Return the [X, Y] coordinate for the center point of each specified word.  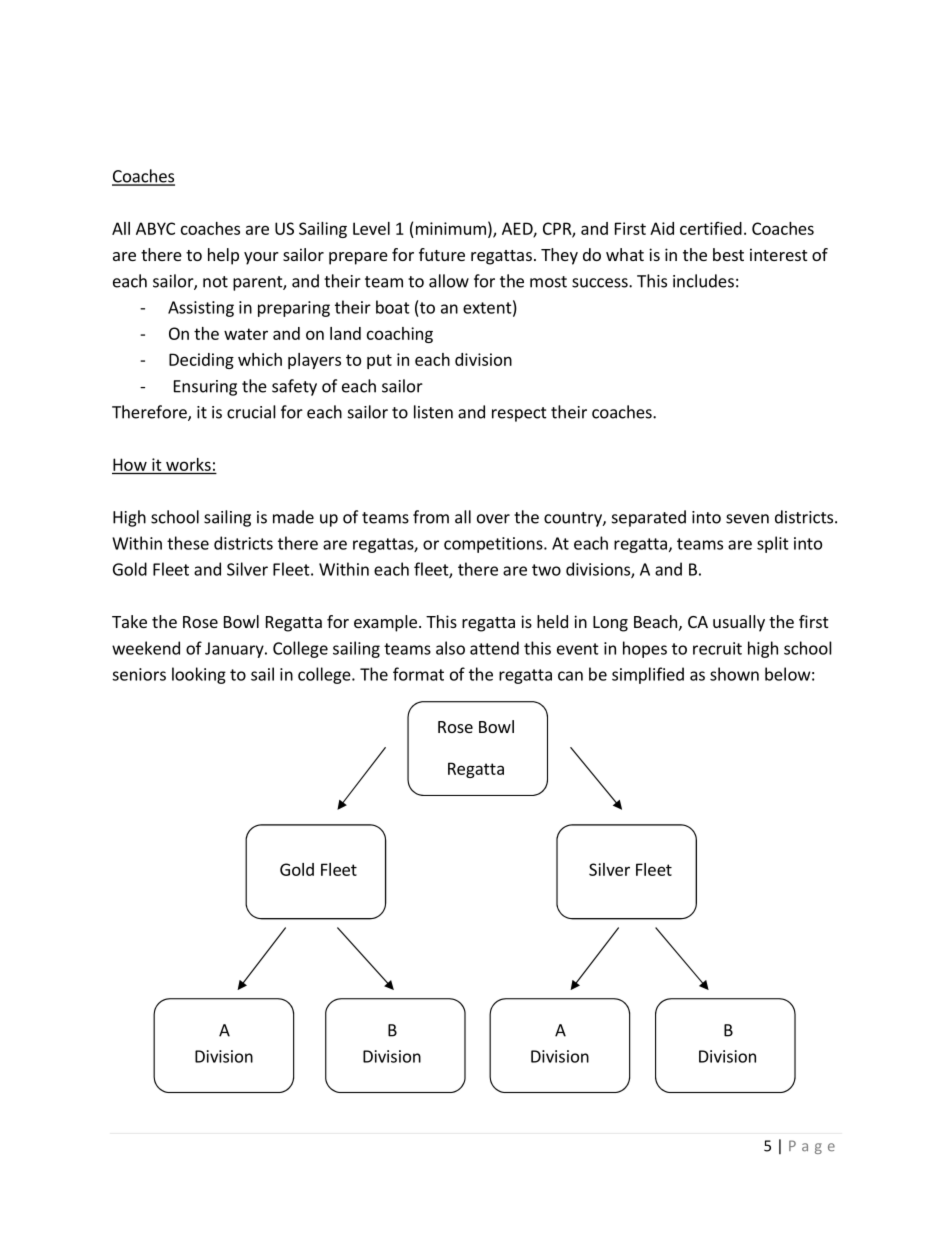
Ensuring [205, 388]
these [188, 543]
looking [199, 675]
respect [519, 414]
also [450, 648]
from [431, 517]
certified [711, 228]
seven [747, 519]
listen [433, 412]
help [223, 256]
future [442, 254]
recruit [717, 648]
